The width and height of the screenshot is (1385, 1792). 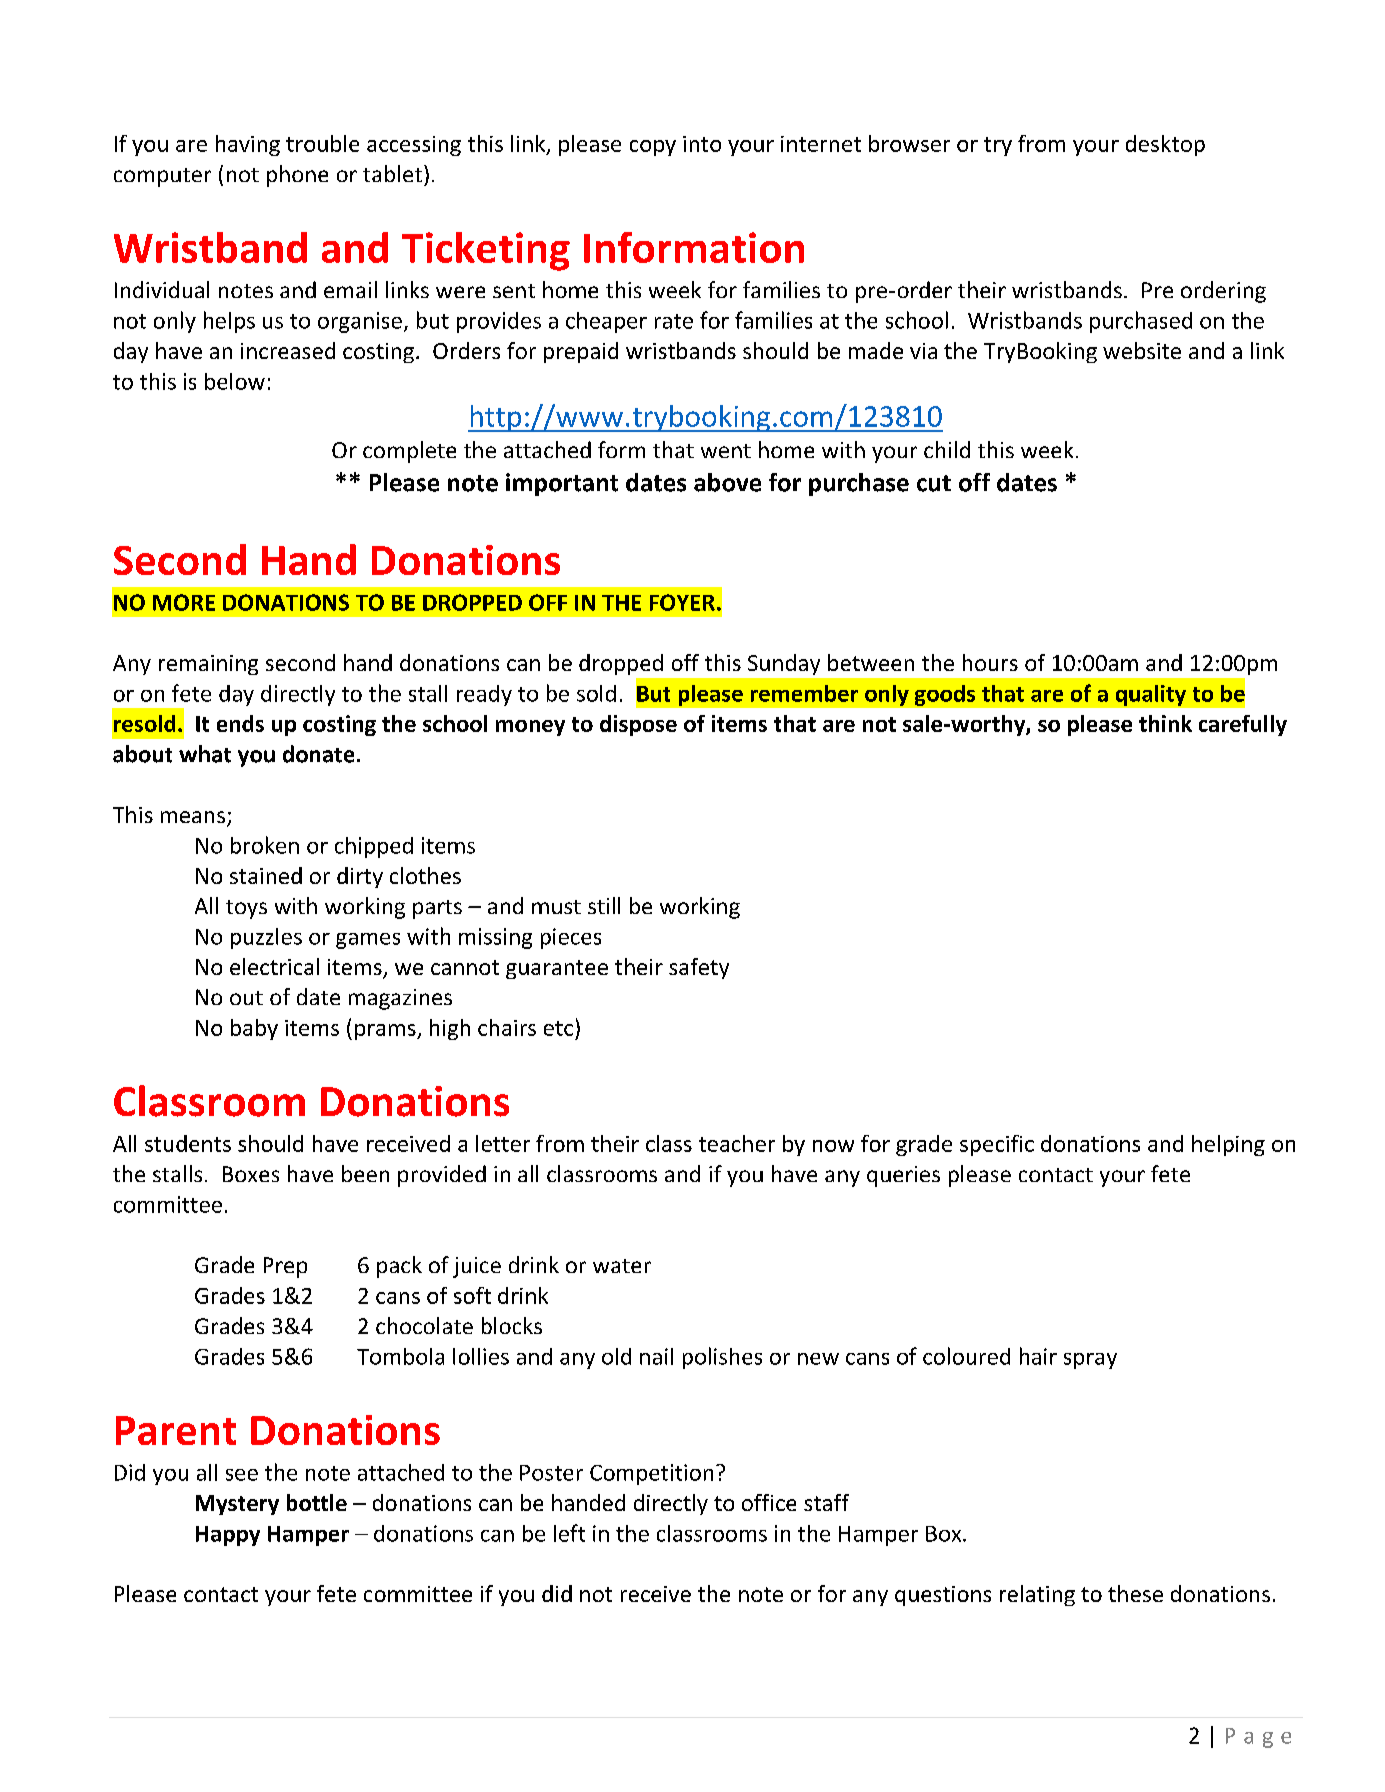 I want to click on these, so click(x=1135, y=1593).
